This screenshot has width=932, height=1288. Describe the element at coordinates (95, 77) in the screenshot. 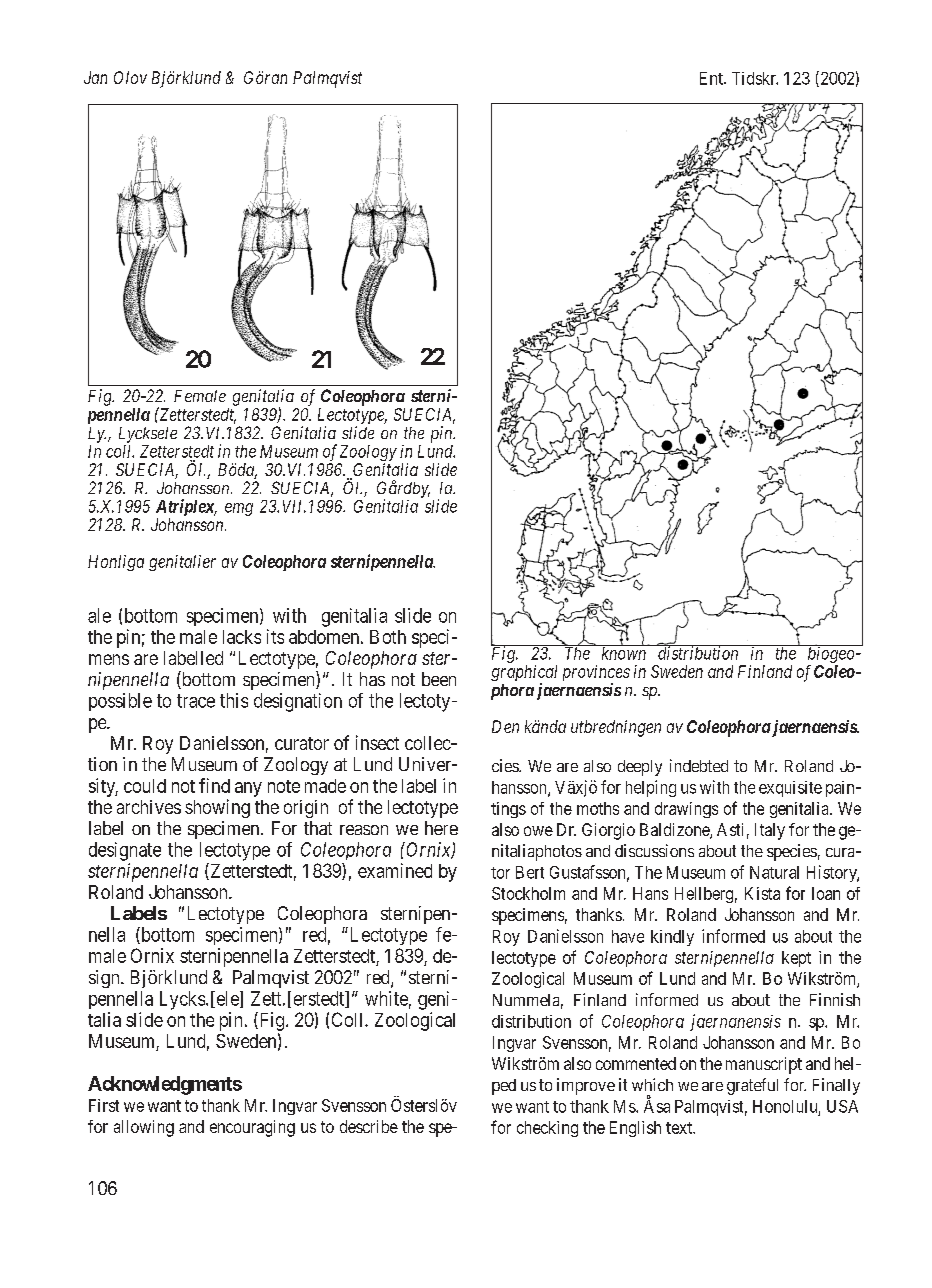

I see `Jan` at that location.
